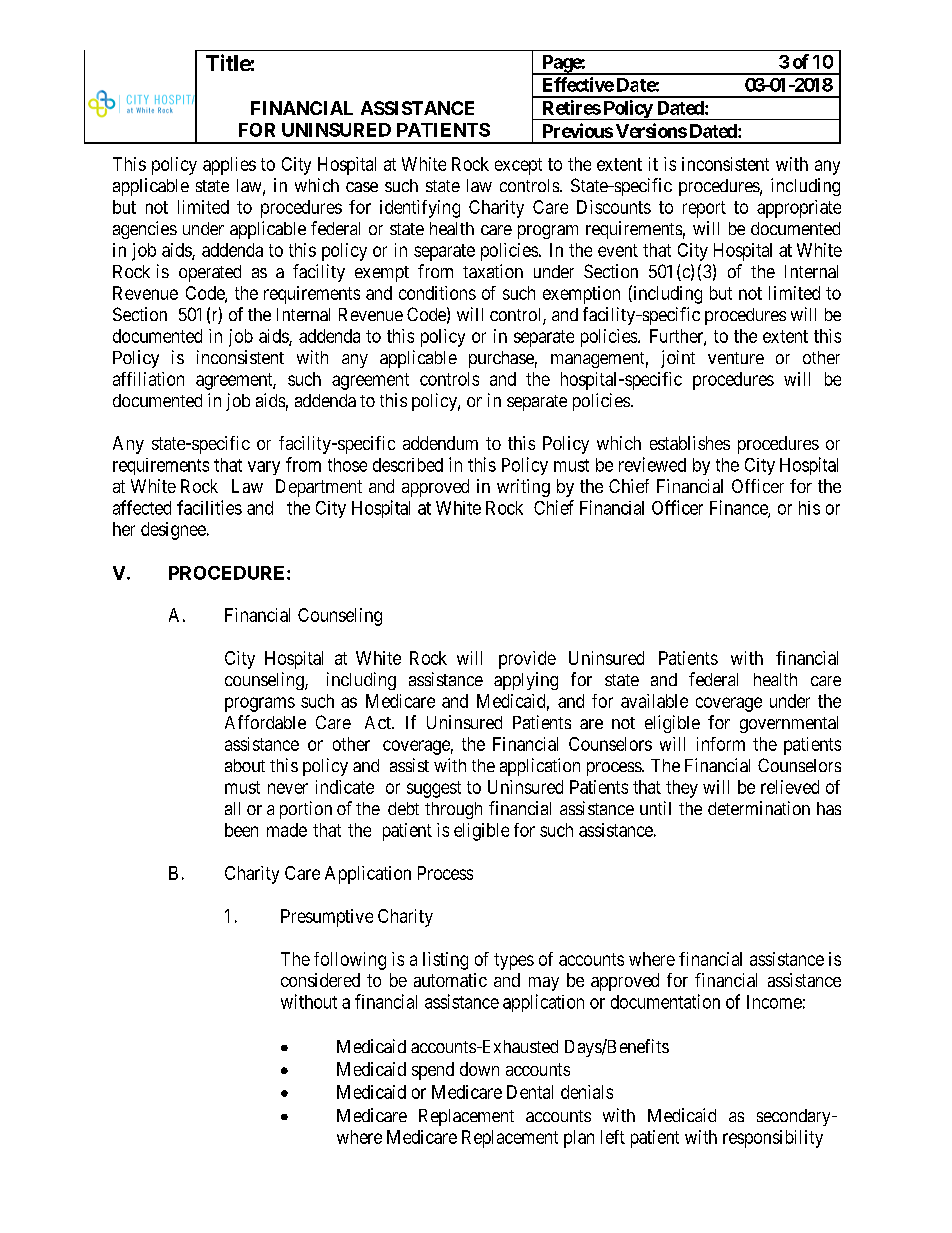  I want to click on provide, so click(527, 660).
